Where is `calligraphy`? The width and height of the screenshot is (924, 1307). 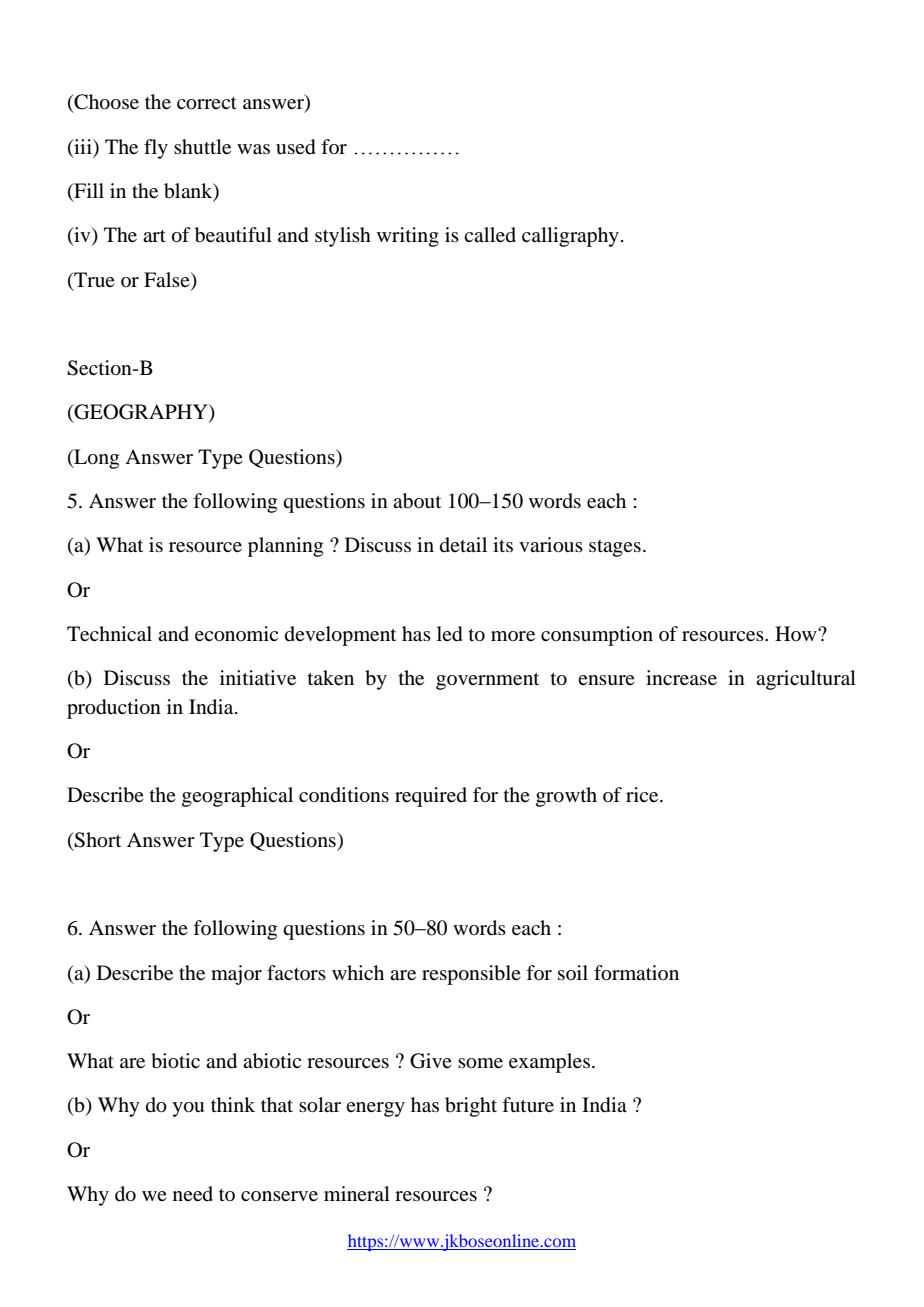 calligraphy is located at coordinates (570, 237).
